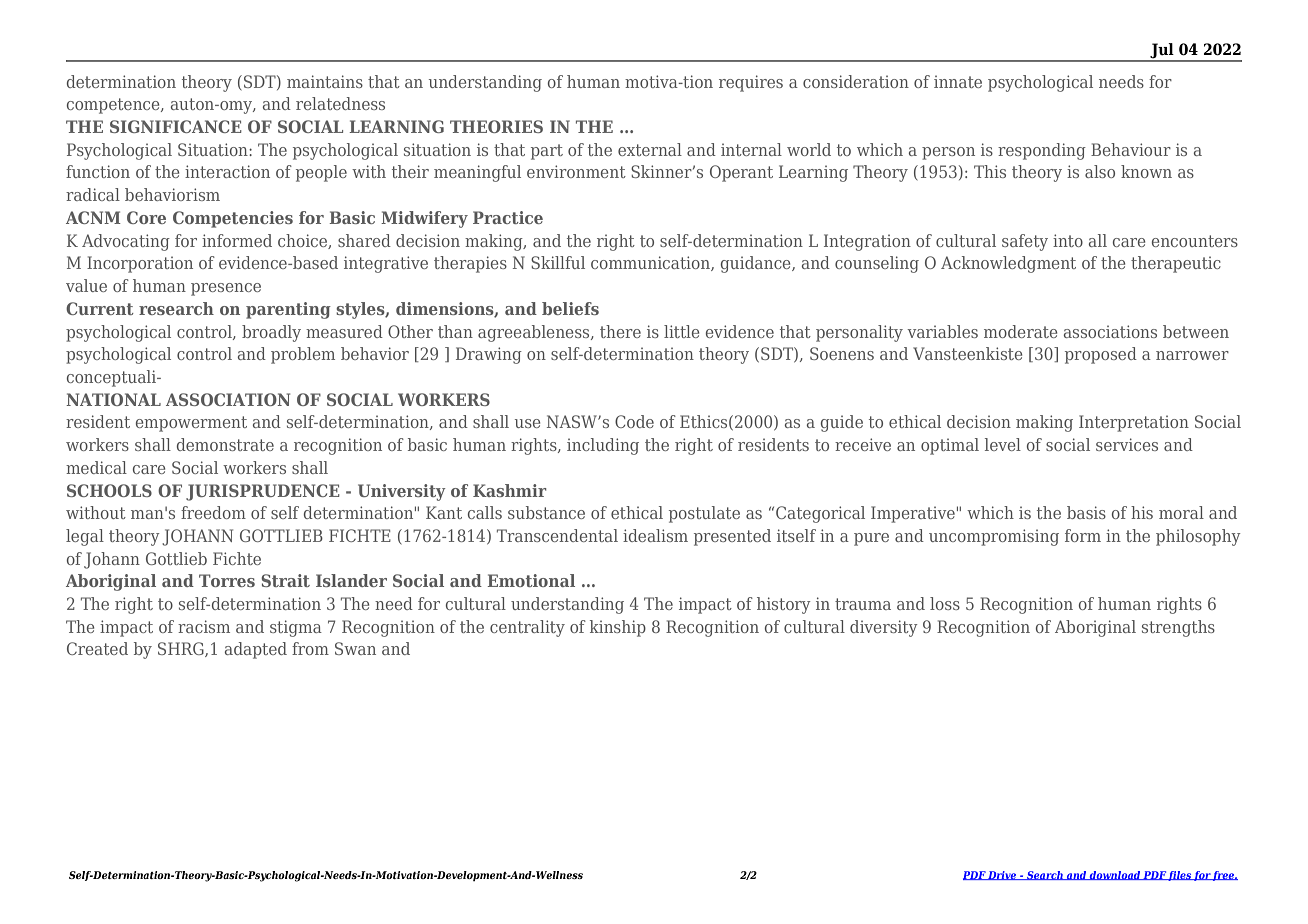  I want to click on requires, so click(751, 83).
